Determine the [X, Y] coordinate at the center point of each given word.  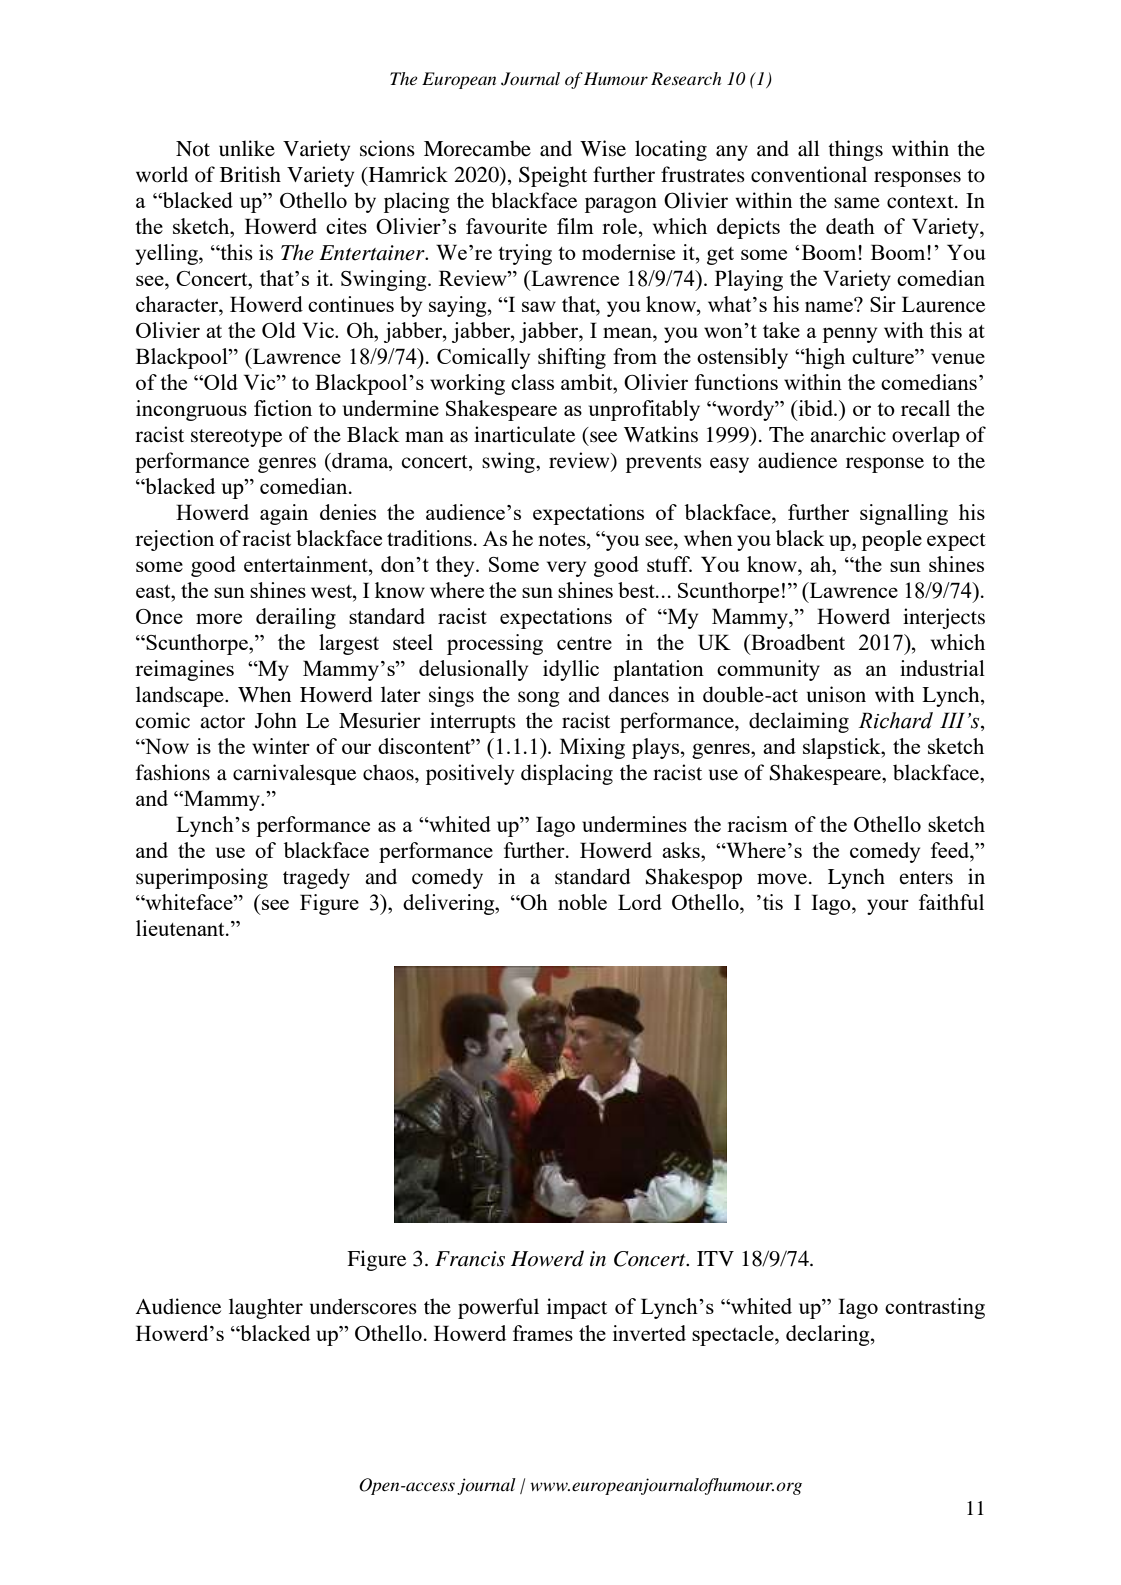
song [539, 699]
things [855, 150]
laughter [266, 1308]
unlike [247, 148]
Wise [603, 148]
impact [577, 1308]
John [276, 720]
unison [836, 694]
